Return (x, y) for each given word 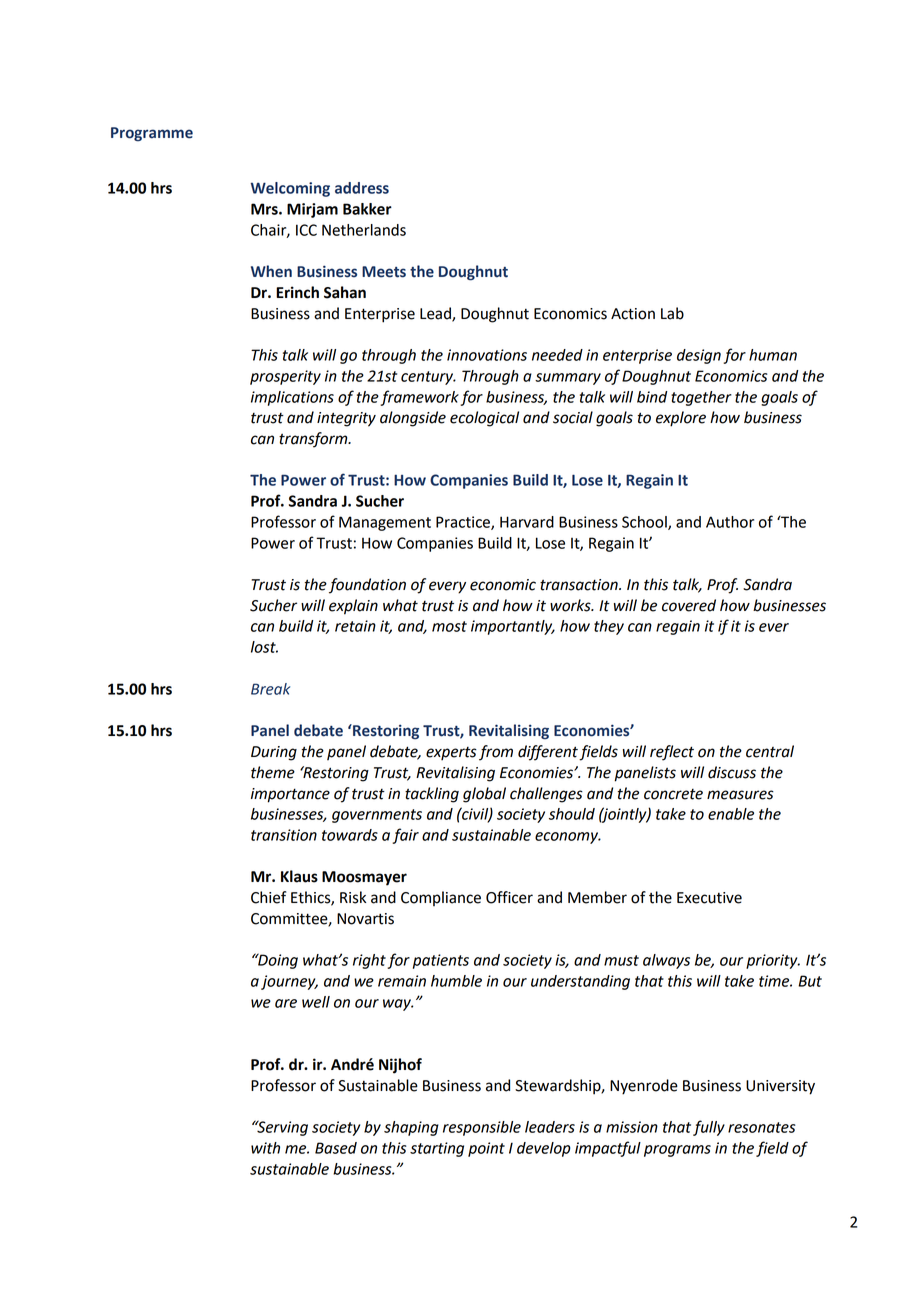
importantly (513, 627)
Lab (672, 313)
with (265, 1148)
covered (689, 605)
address (362, 188)
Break (270, 689)
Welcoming (290, 189)
